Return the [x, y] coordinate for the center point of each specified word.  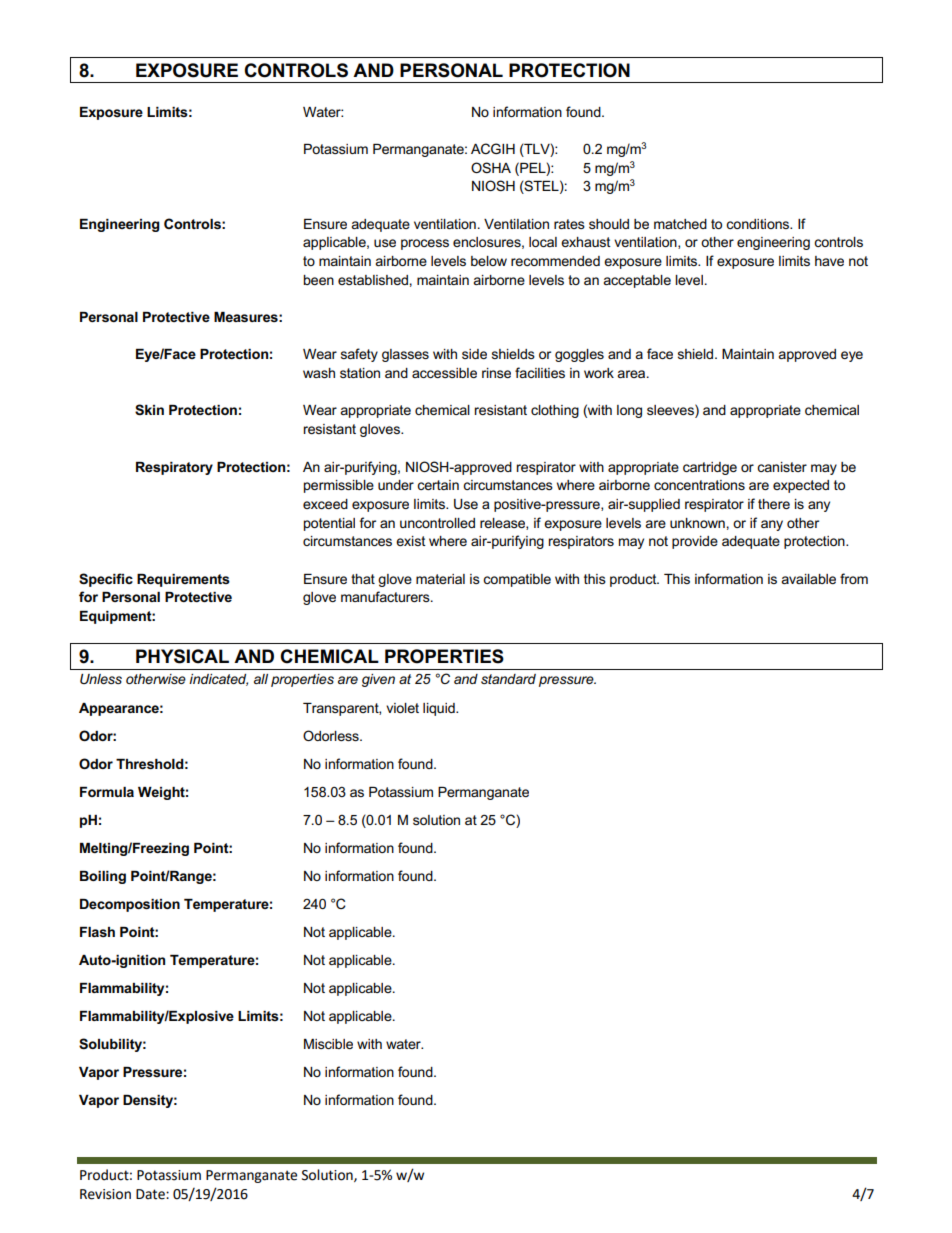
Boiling [103, 877]
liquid [440, 709]
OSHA [491, 167]
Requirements [183, 580]
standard [508, 679]
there [774, 504]
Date [151, 1194]
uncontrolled [437, 523]
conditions [759, 224]
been [318, 280]
